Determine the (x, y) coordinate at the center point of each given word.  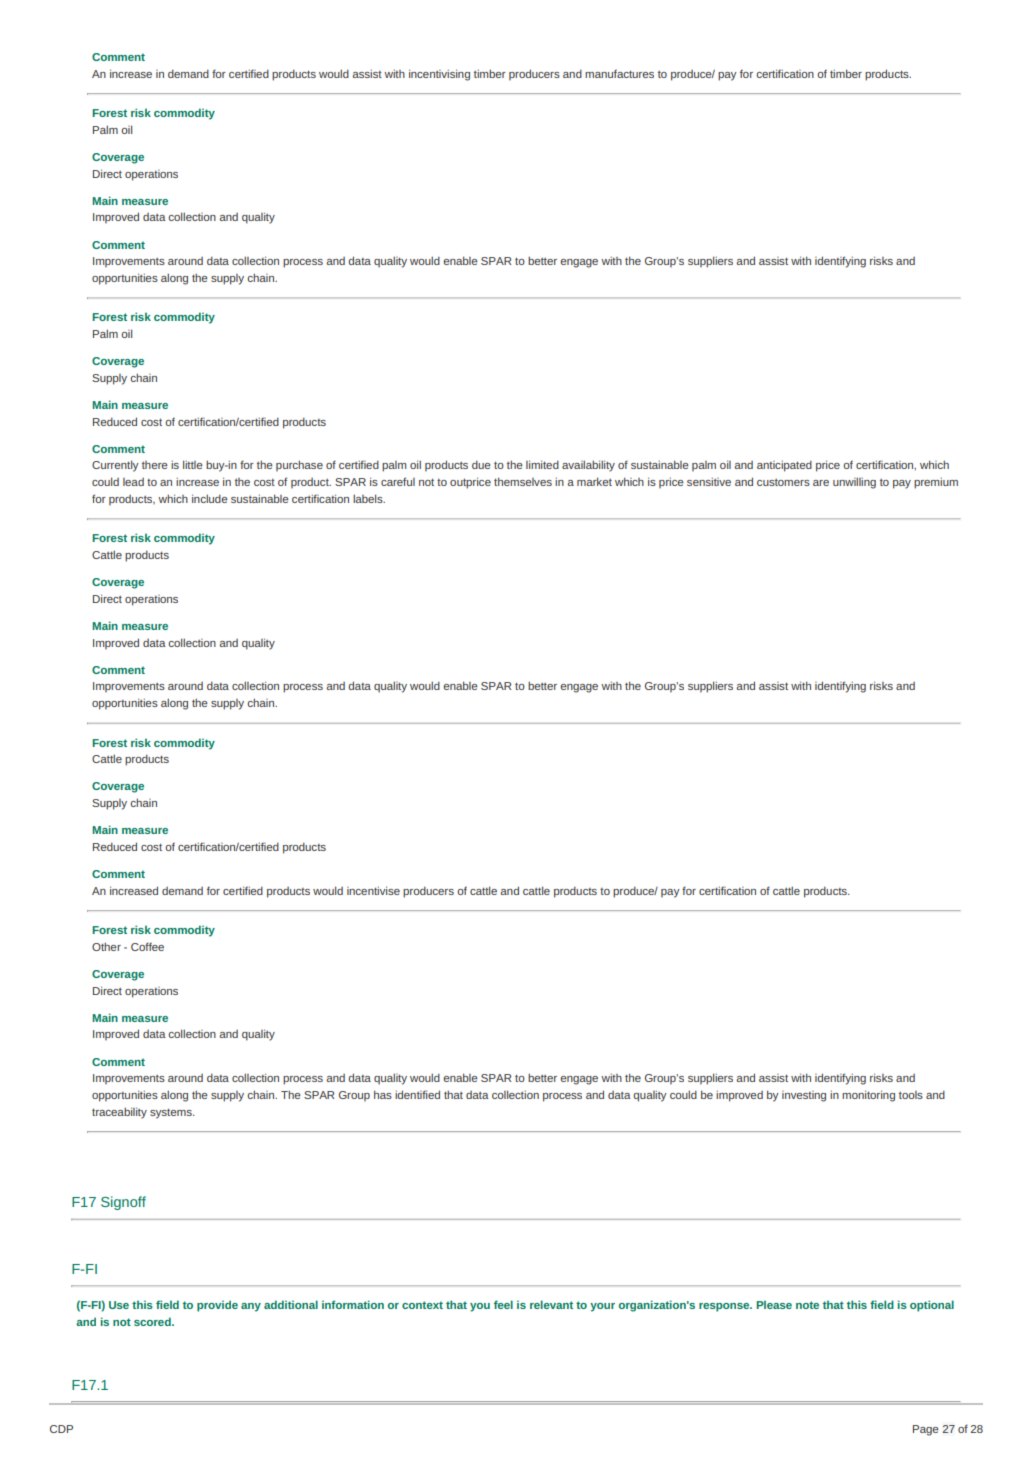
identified (417, 1094)
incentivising (439, 75)
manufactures (619, 73)
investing (804, 1096)
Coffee (147, 946)
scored (153, 1321)
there (155, 465)
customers (783, 482)
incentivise (373, 890)
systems (172, 1113)
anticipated (784, 466)
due (481, 464)
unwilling (854, 483)
